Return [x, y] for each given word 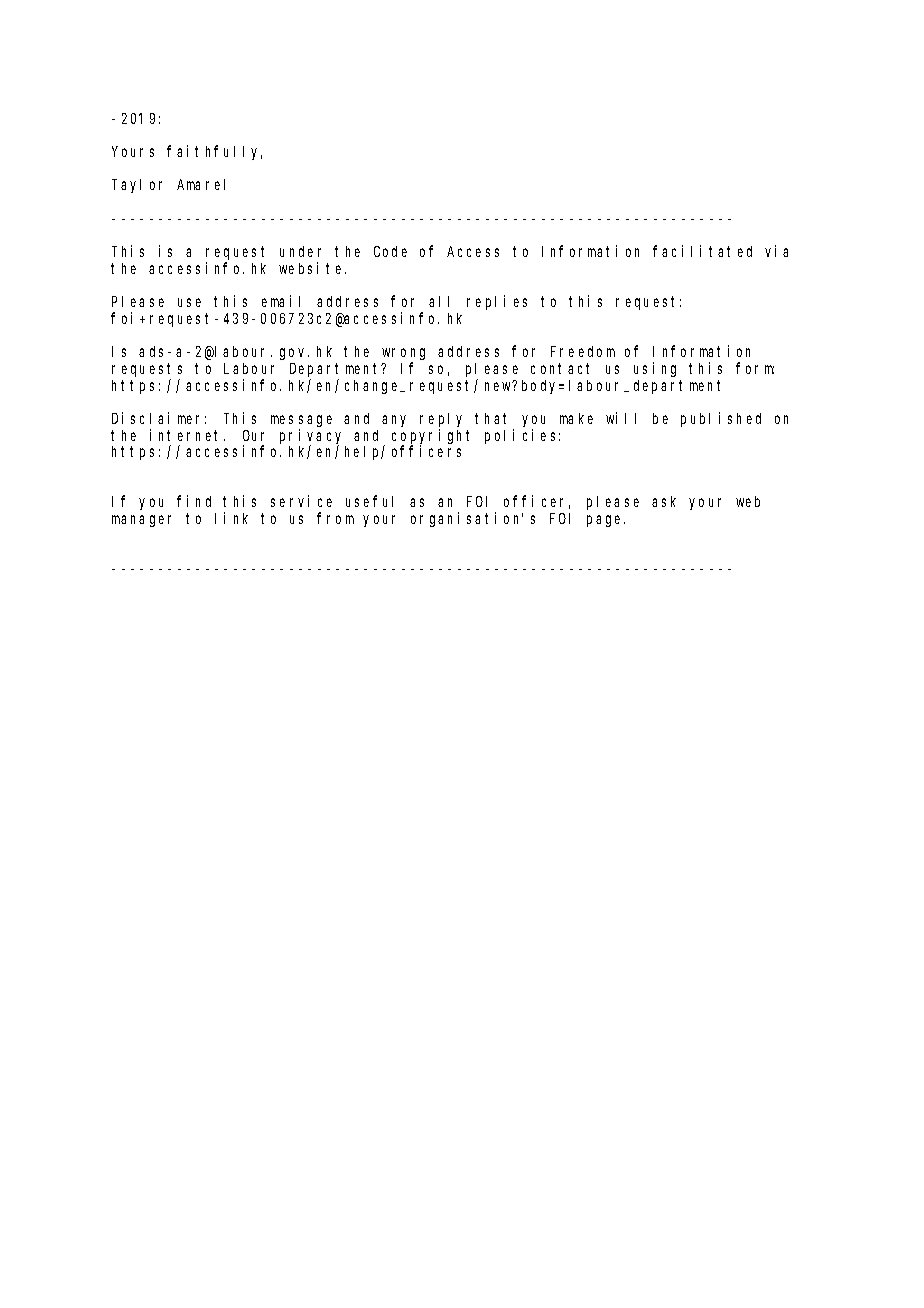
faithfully [214, 152]
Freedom [583, 351]
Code [390, 251]
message [301, 421]
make [576, 418]
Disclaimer [159, 418]
